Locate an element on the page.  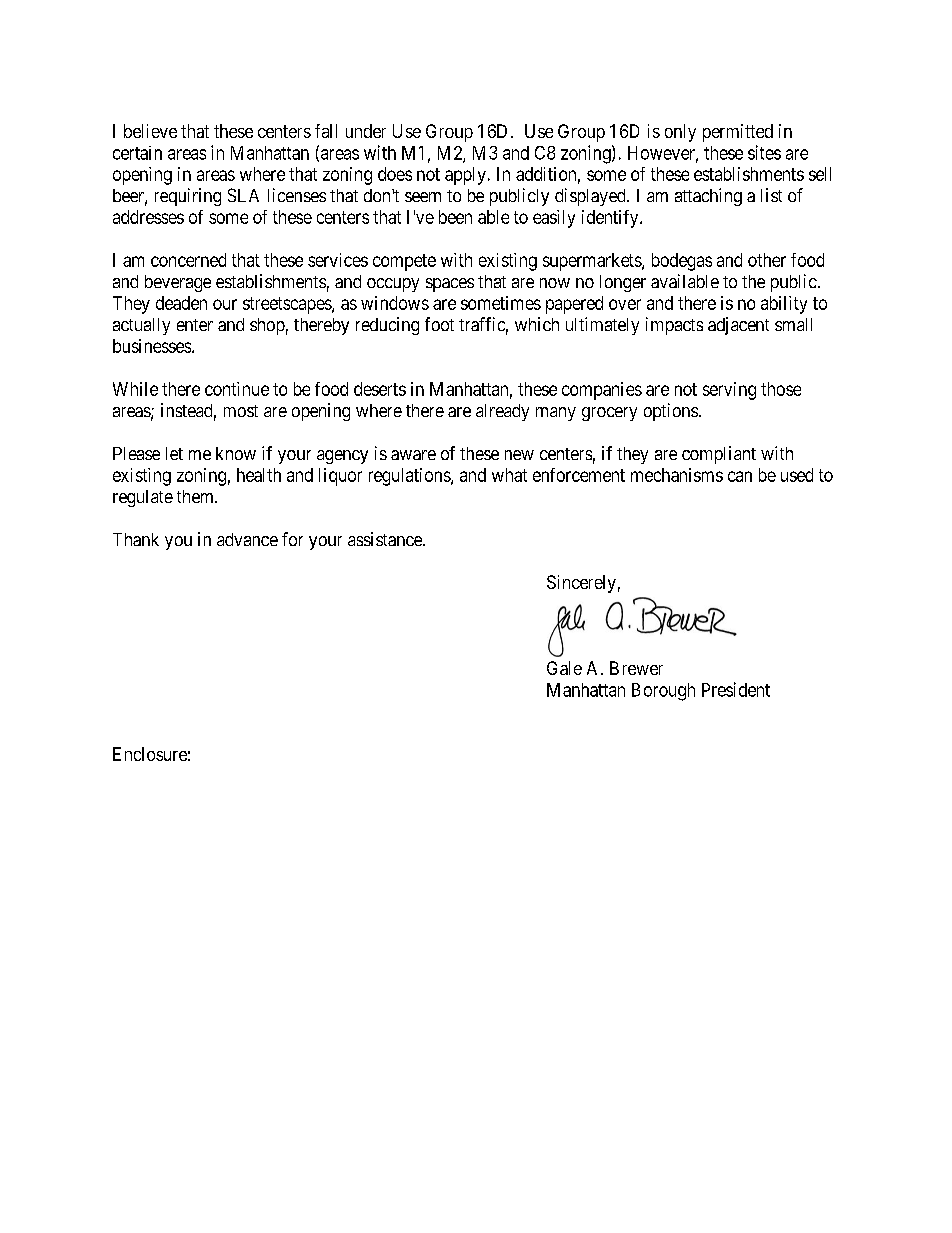
President is located at coordinates (736, 689).
